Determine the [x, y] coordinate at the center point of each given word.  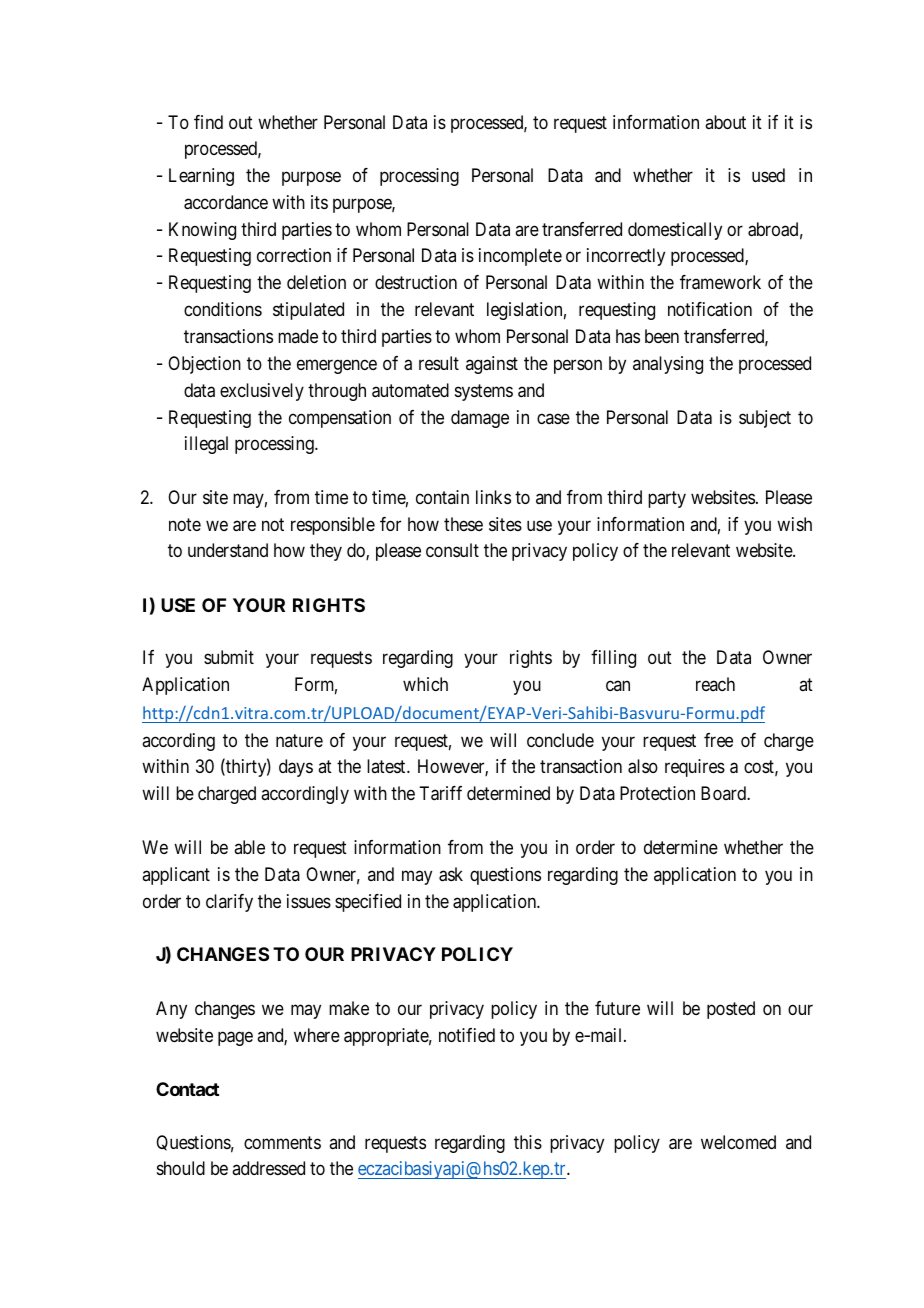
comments [282, 1142]
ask [451, 874]
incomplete [520, 257]
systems [484, 392]
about [725, 122]
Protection [657, 793]
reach [715, 684]
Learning [201, 177]
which [425, 684]
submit [229, 657]
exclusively [262, 392]
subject [765, 419]
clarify [229, 903]
